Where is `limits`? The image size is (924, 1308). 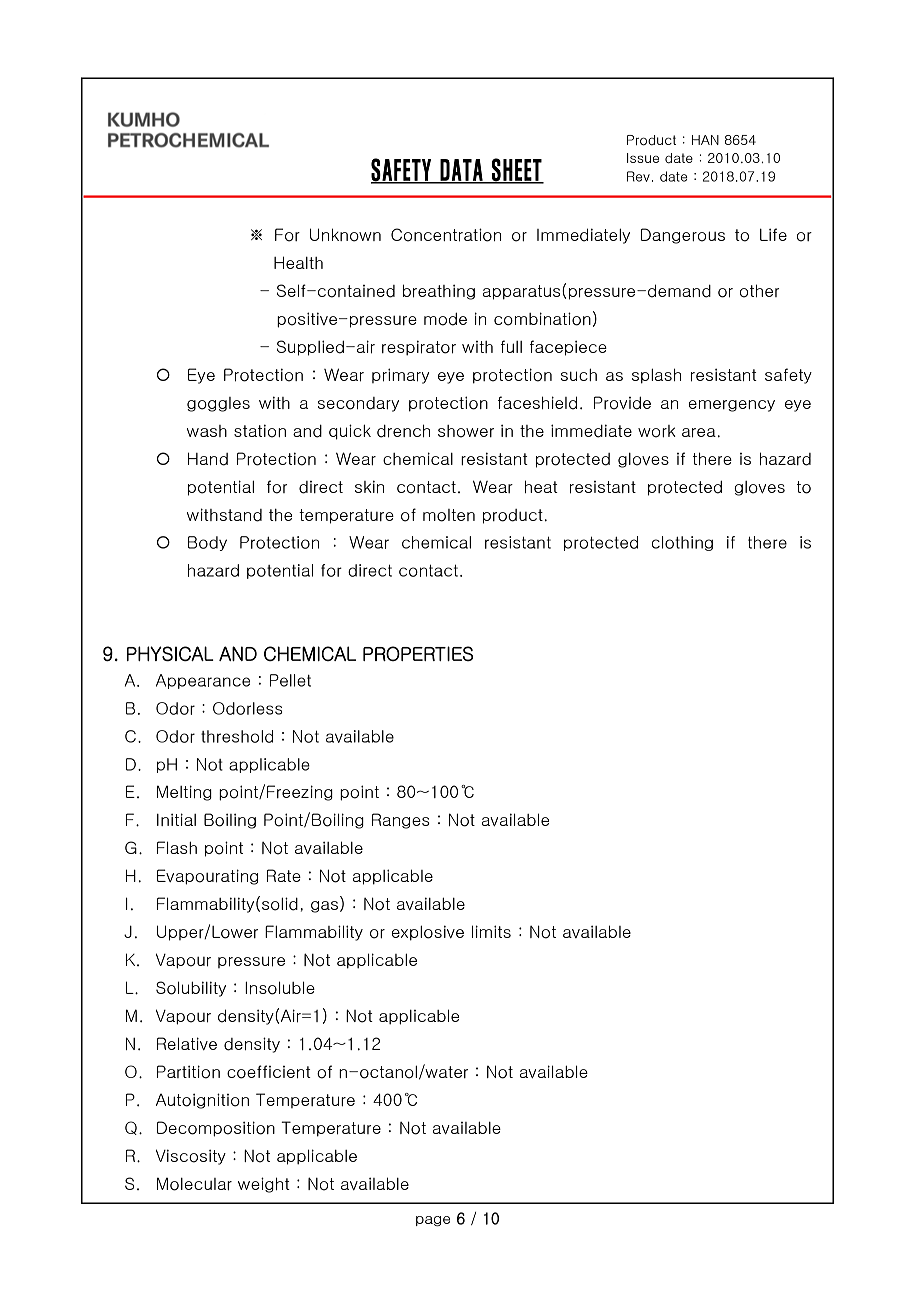
limits is located at coordinates (491, 931).
